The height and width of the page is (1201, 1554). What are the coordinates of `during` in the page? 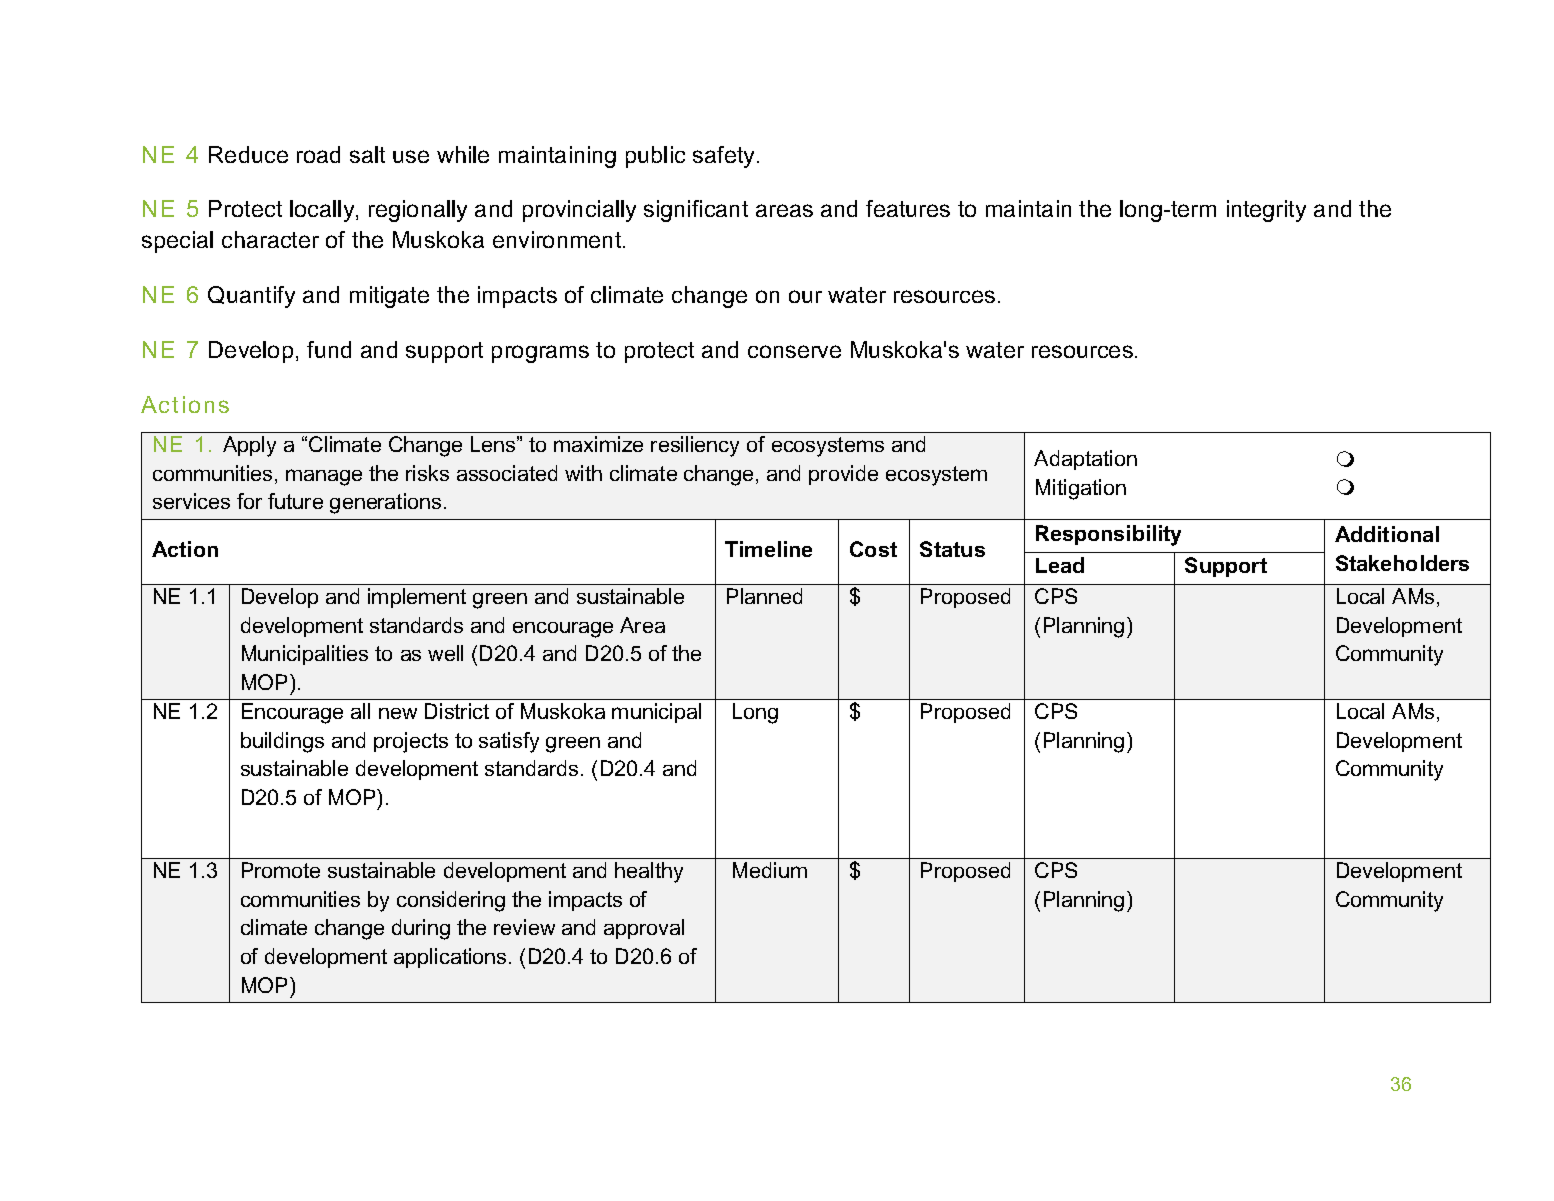 It's located at (421, 929).
